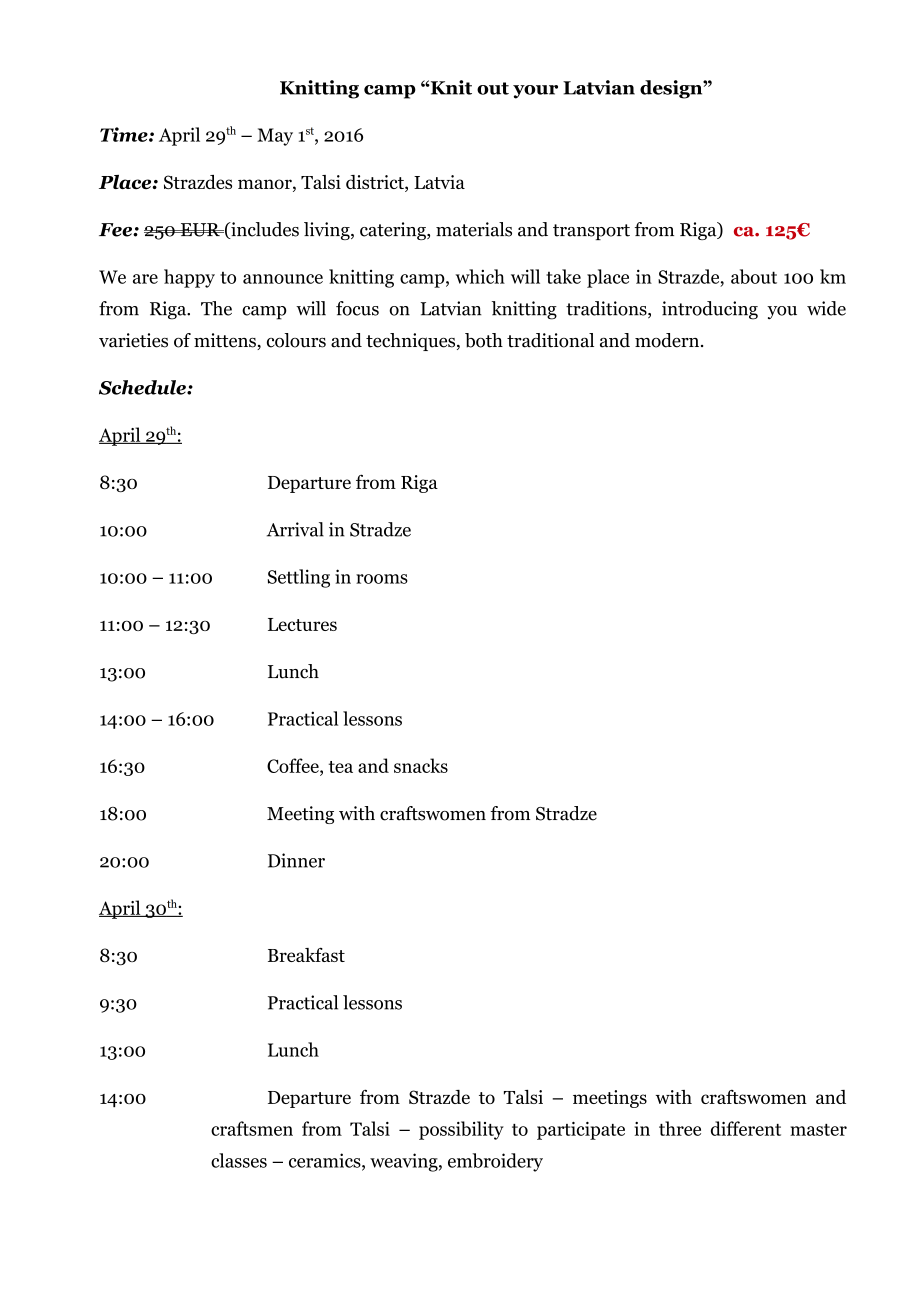  What do you see at coordinates (535, 92) in the screenshot?
I see `your` at bounding box center [535, 92].
